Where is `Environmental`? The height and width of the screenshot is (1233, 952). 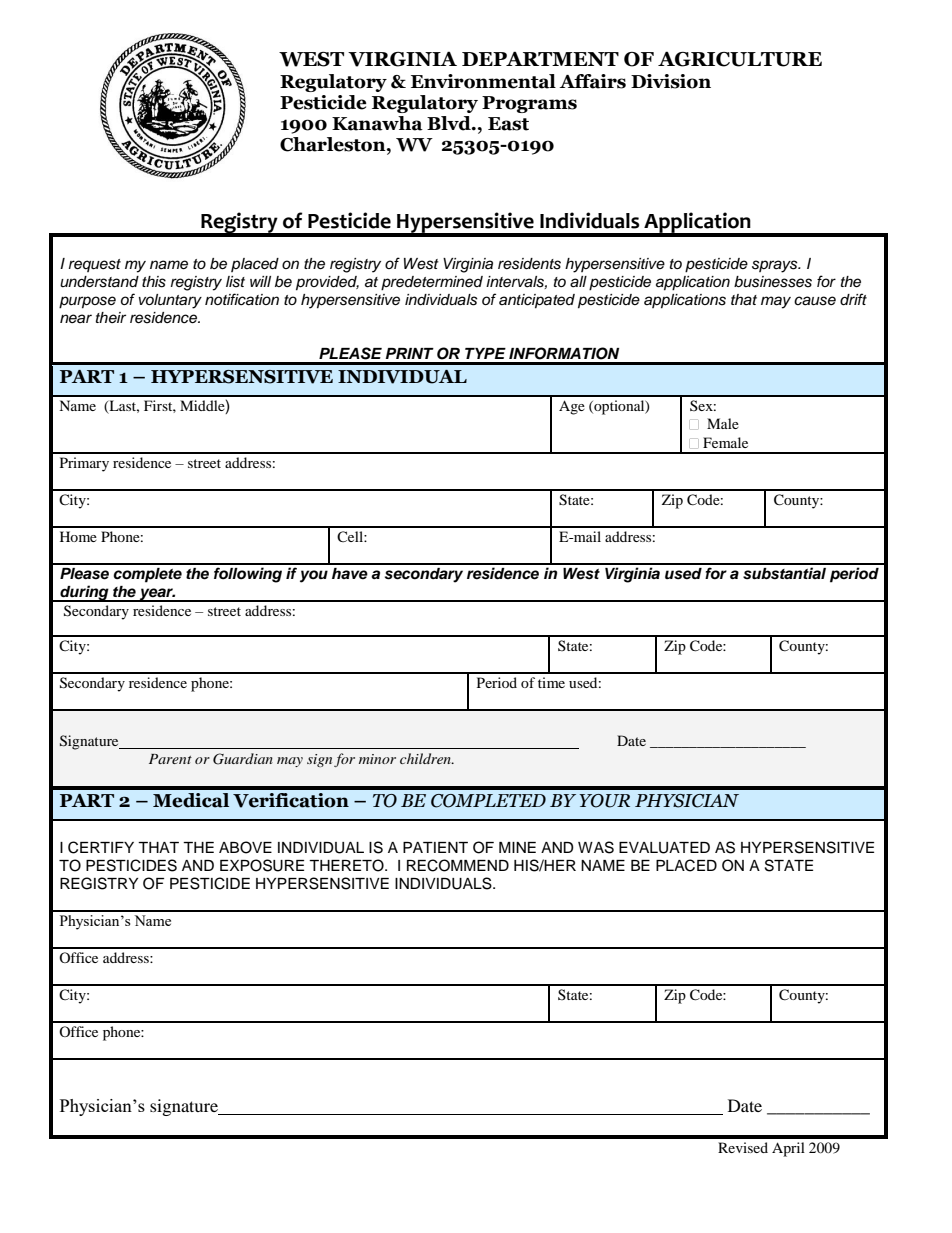
Environmental is located at coordinates (483, 81).
